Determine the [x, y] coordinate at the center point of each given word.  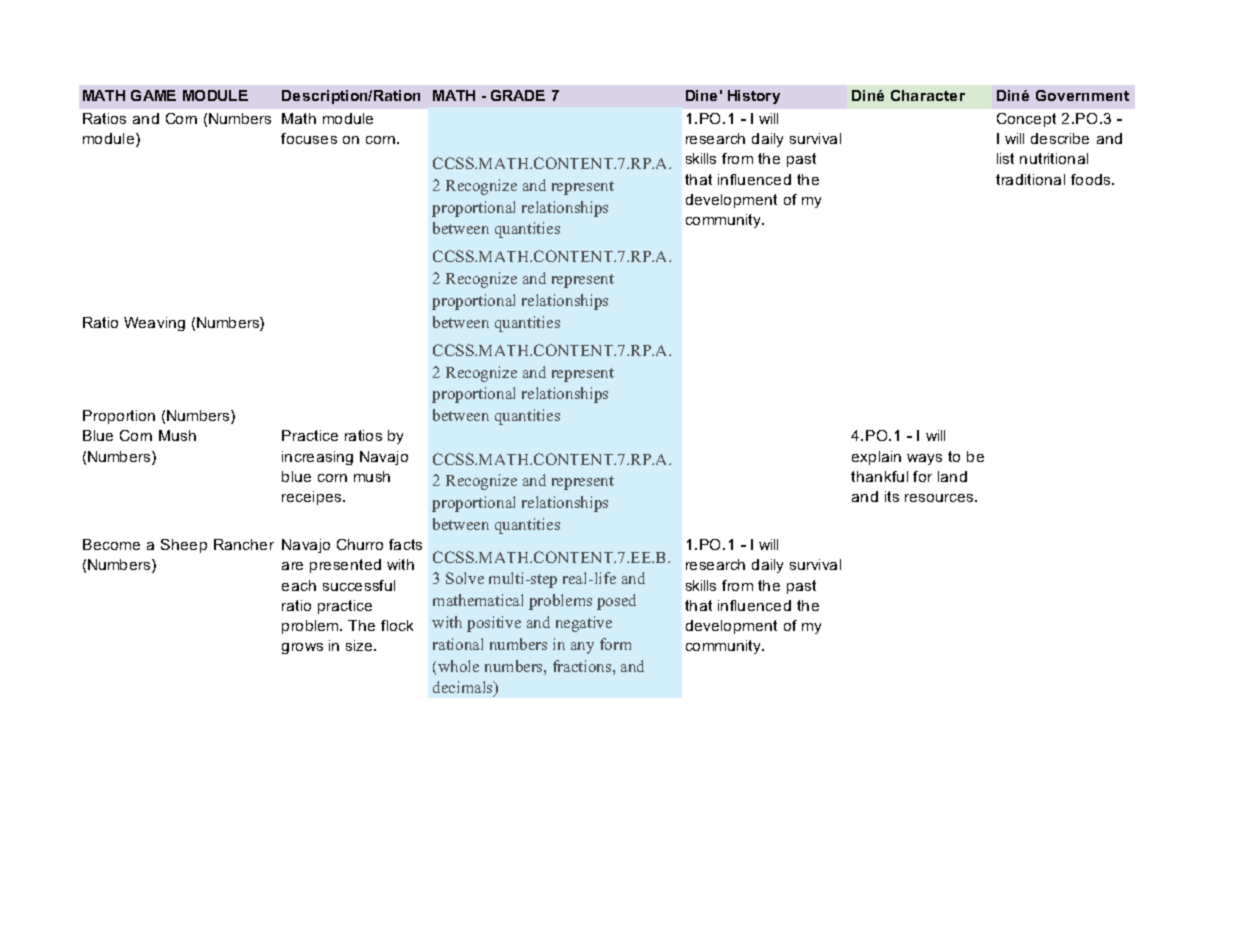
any [582, 648]
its [892, 496]
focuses [309, 138]
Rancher [244, 544]
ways [924, 459]
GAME [153, 95]
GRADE [518, 95]
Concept [1026, 120]
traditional [1030, 179]
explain [876, 458]
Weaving [154, 324]
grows [302, 648]
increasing [317, 458]
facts [405, 544]
